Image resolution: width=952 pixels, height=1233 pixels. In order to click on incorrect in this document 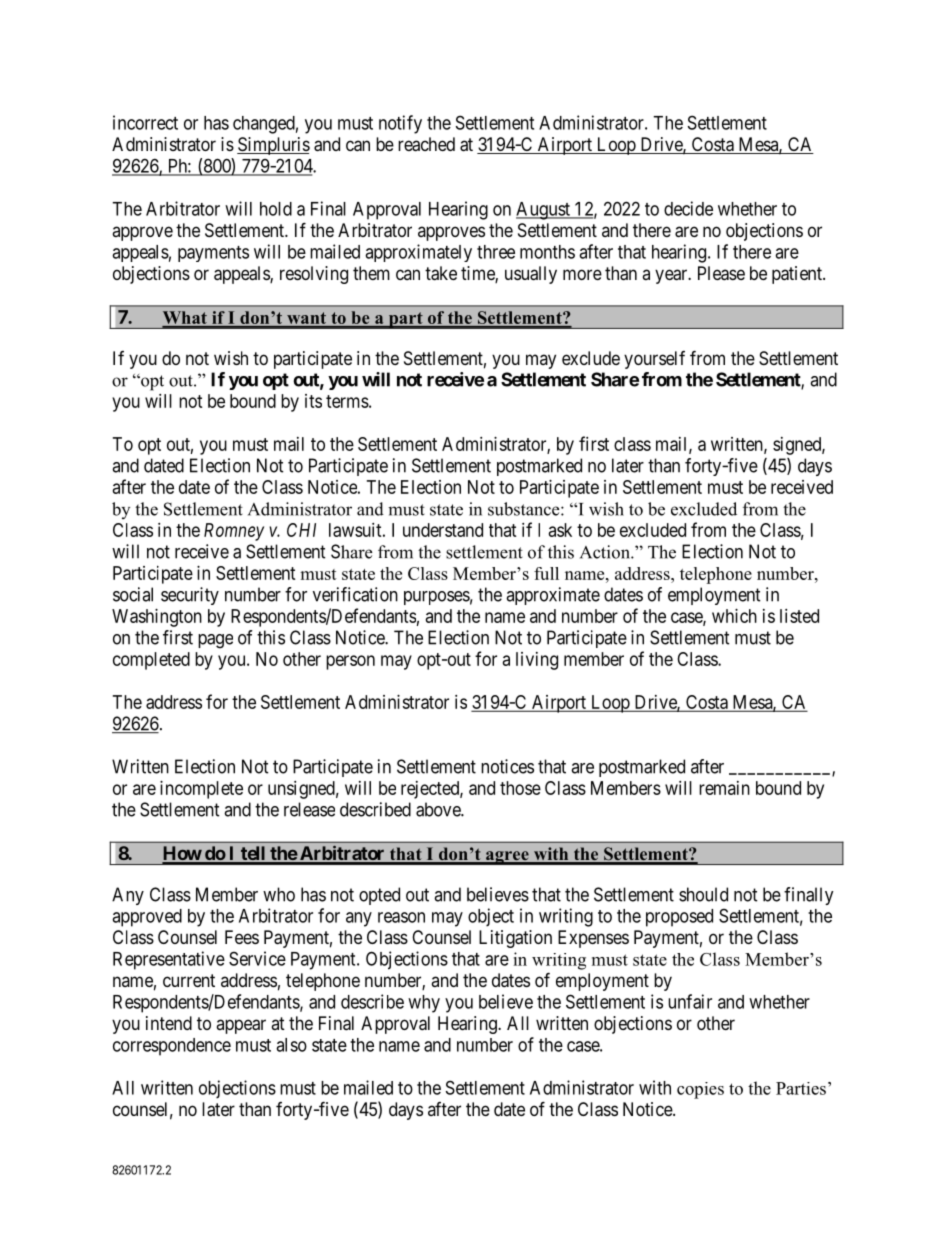, I will do `click(145, 122)`.
